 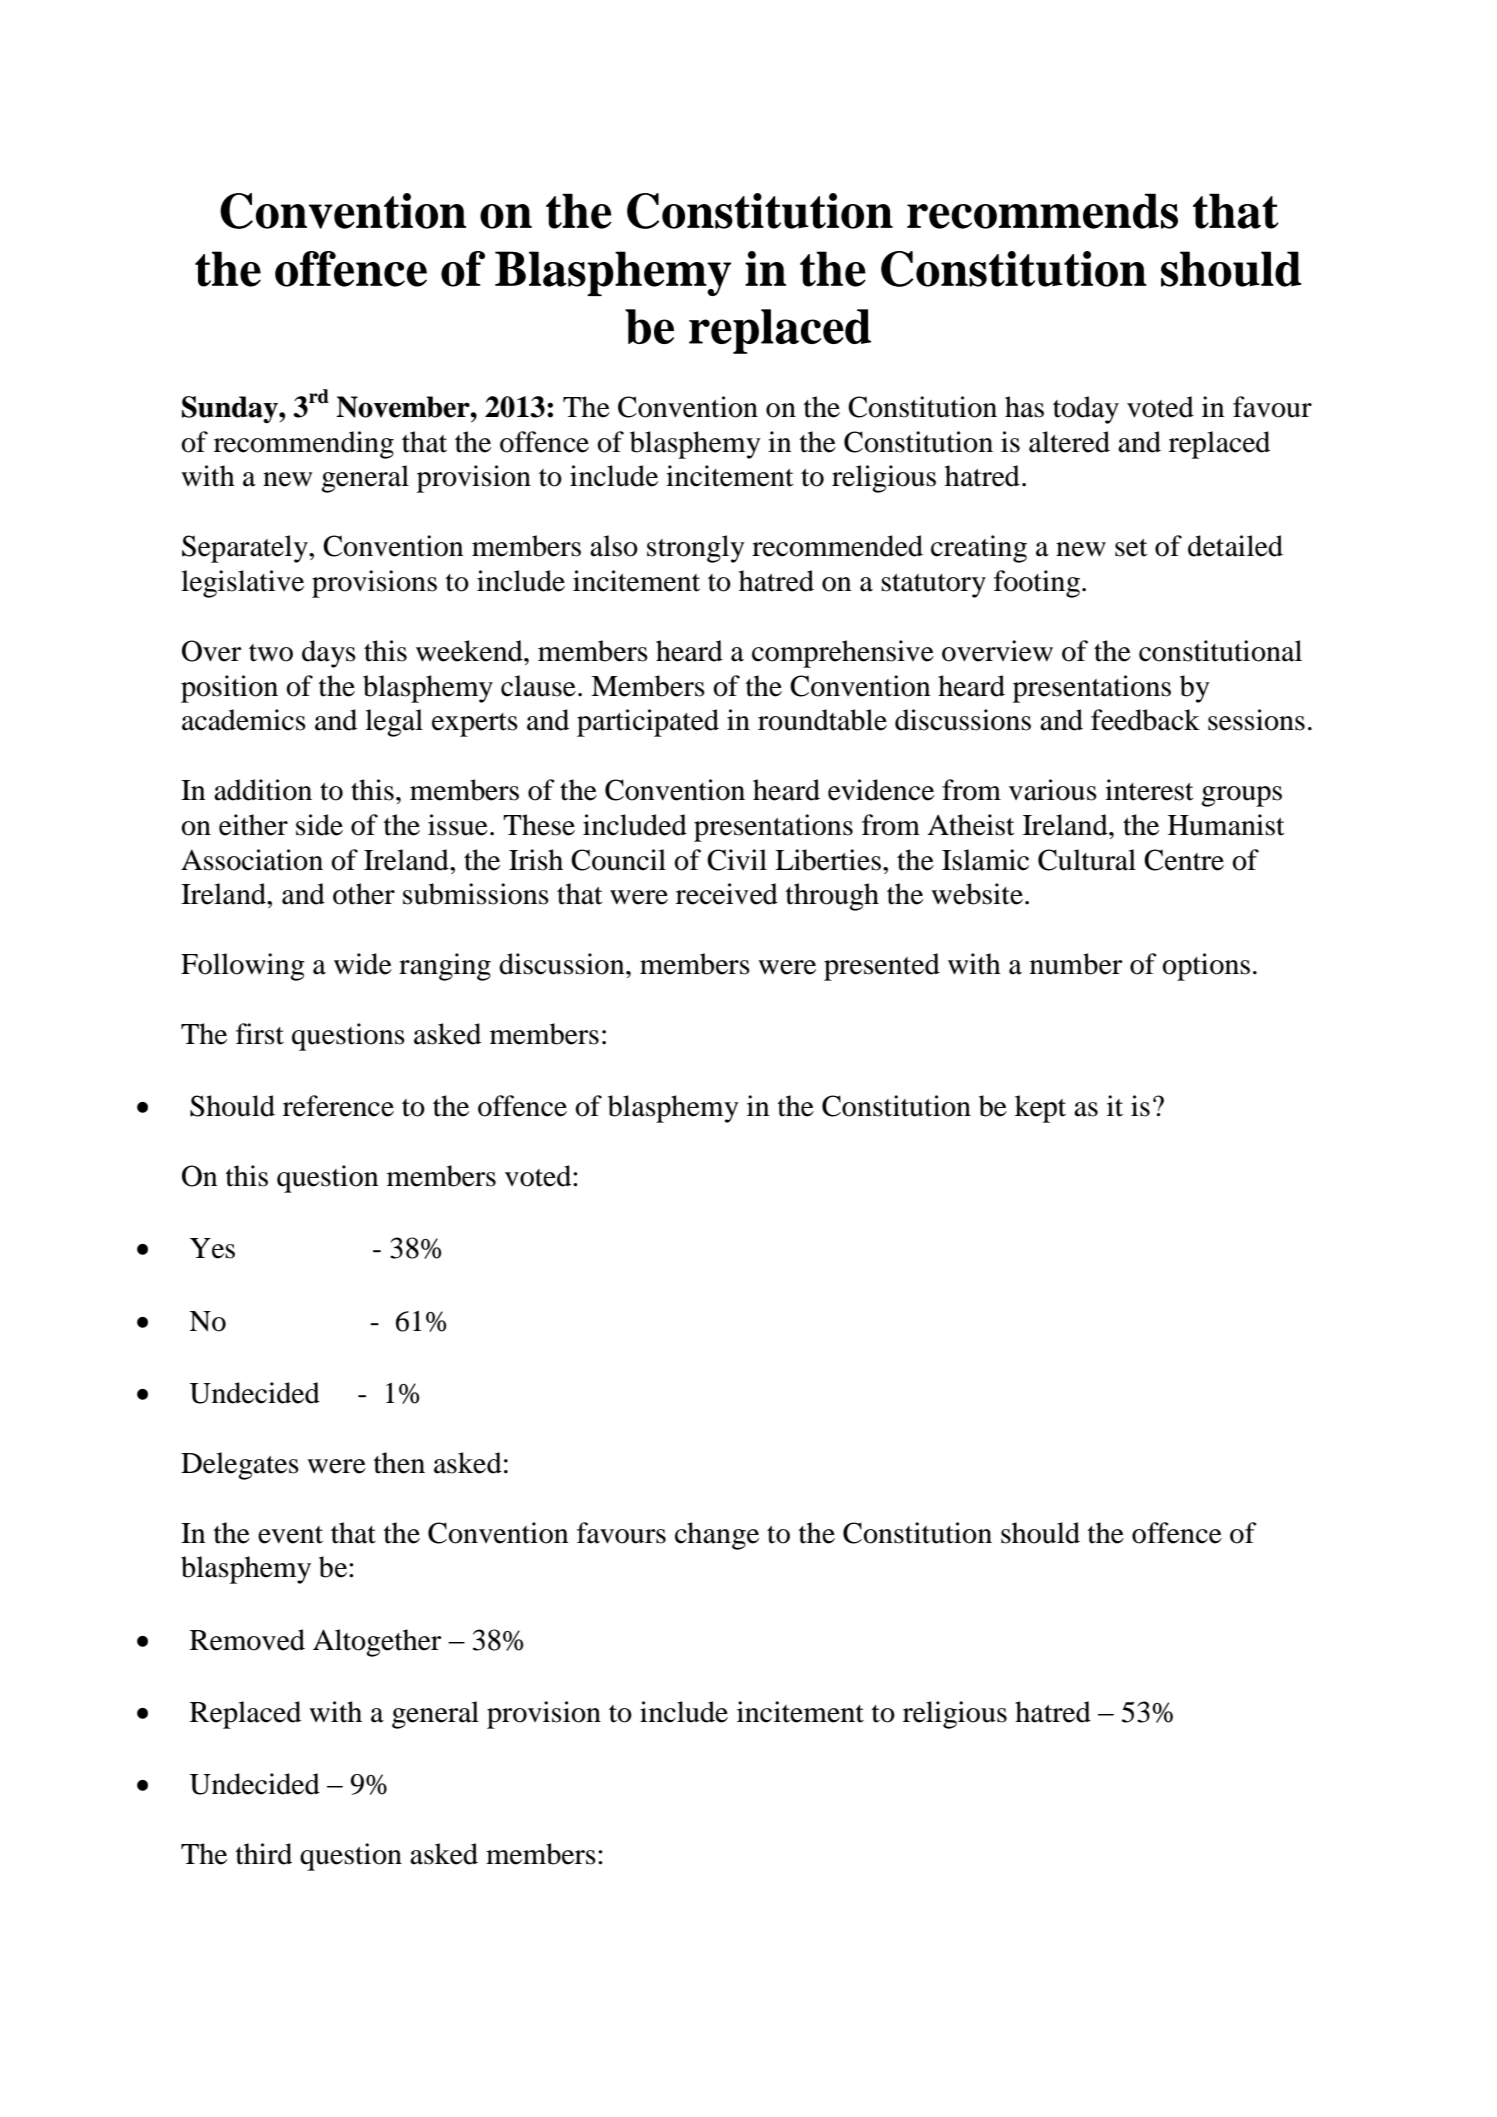 What do you see at coordinates (1042, 211) in the screenshot?
I see `recommends` at bounding box center [1042, 211].
